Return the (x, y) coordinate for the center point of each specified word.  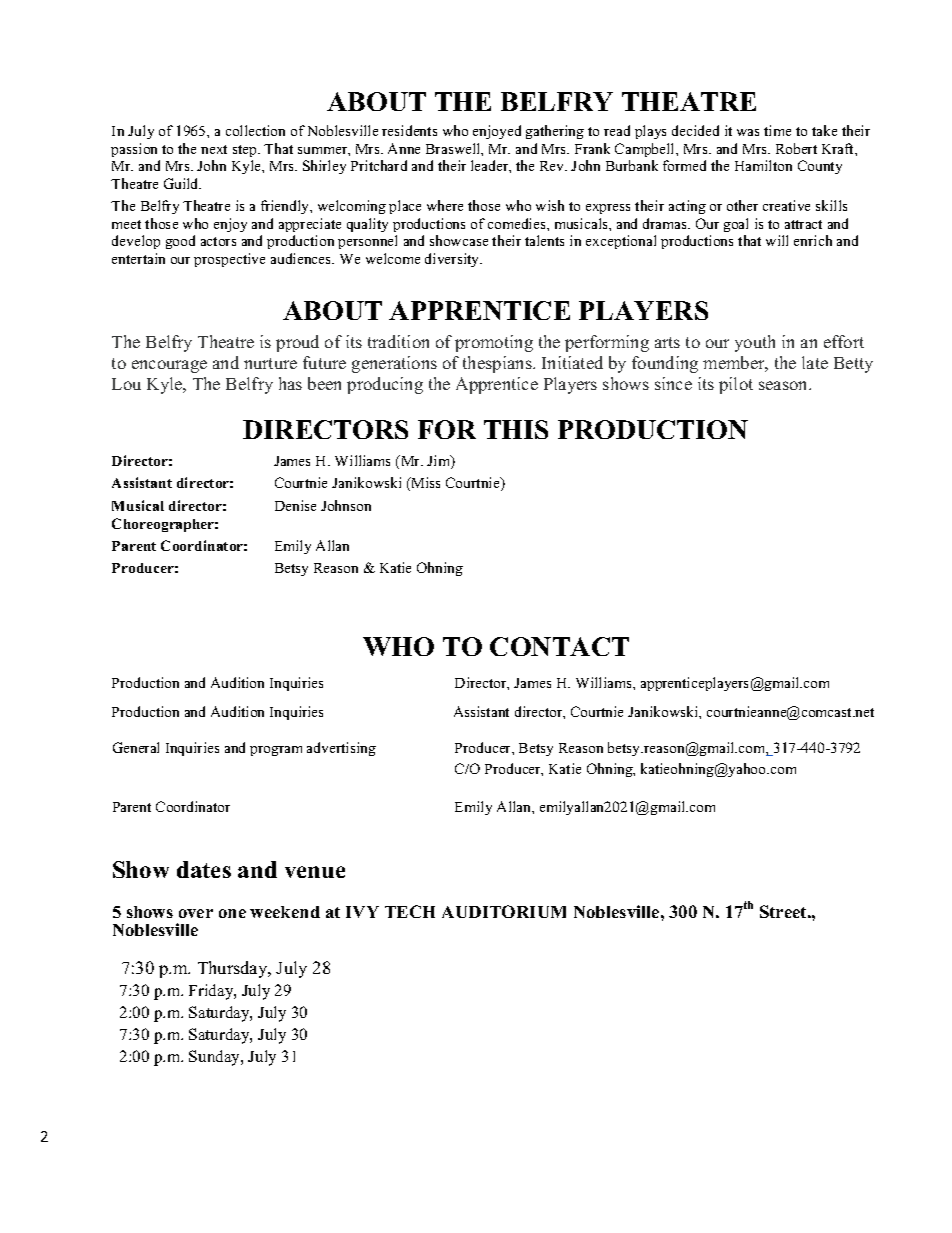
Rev (553, 166)
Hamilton (763, 165)
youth (755, 343)
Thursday (234, 969)
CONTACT (559, 646)
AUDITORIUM (504, 911)
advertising (341, 749)
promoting (494, 343)
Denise (295, 505)
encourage (169, 366)
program (276, 751)
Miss (424, 484)
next (214, 149)
